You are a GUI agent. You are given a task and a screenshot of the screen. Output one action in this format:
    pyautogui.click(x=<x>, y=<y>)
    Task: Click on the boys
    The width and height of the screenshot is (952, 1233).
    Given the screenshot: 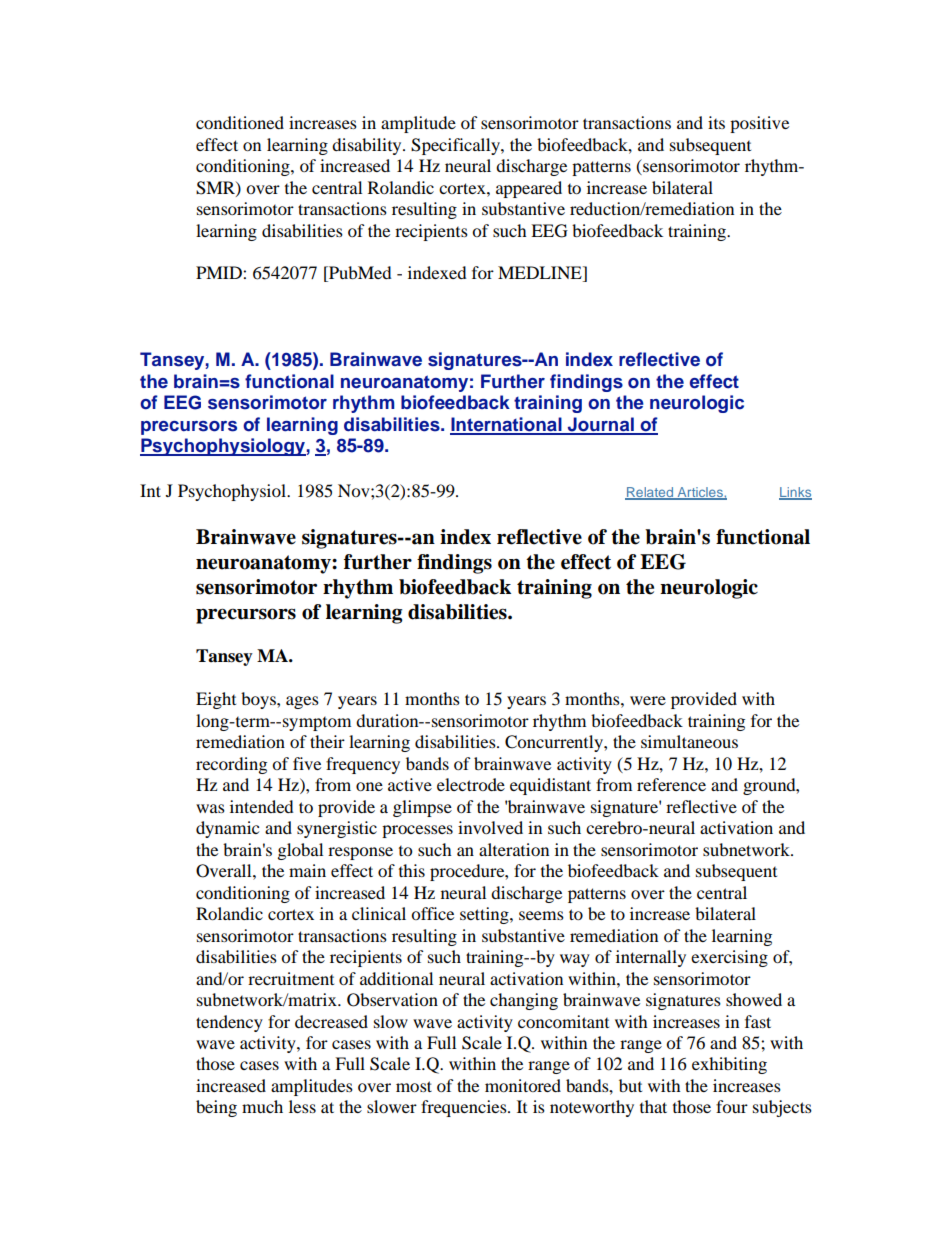 What is the action you would take?
    pyautogui.click(x=259, y=700)
